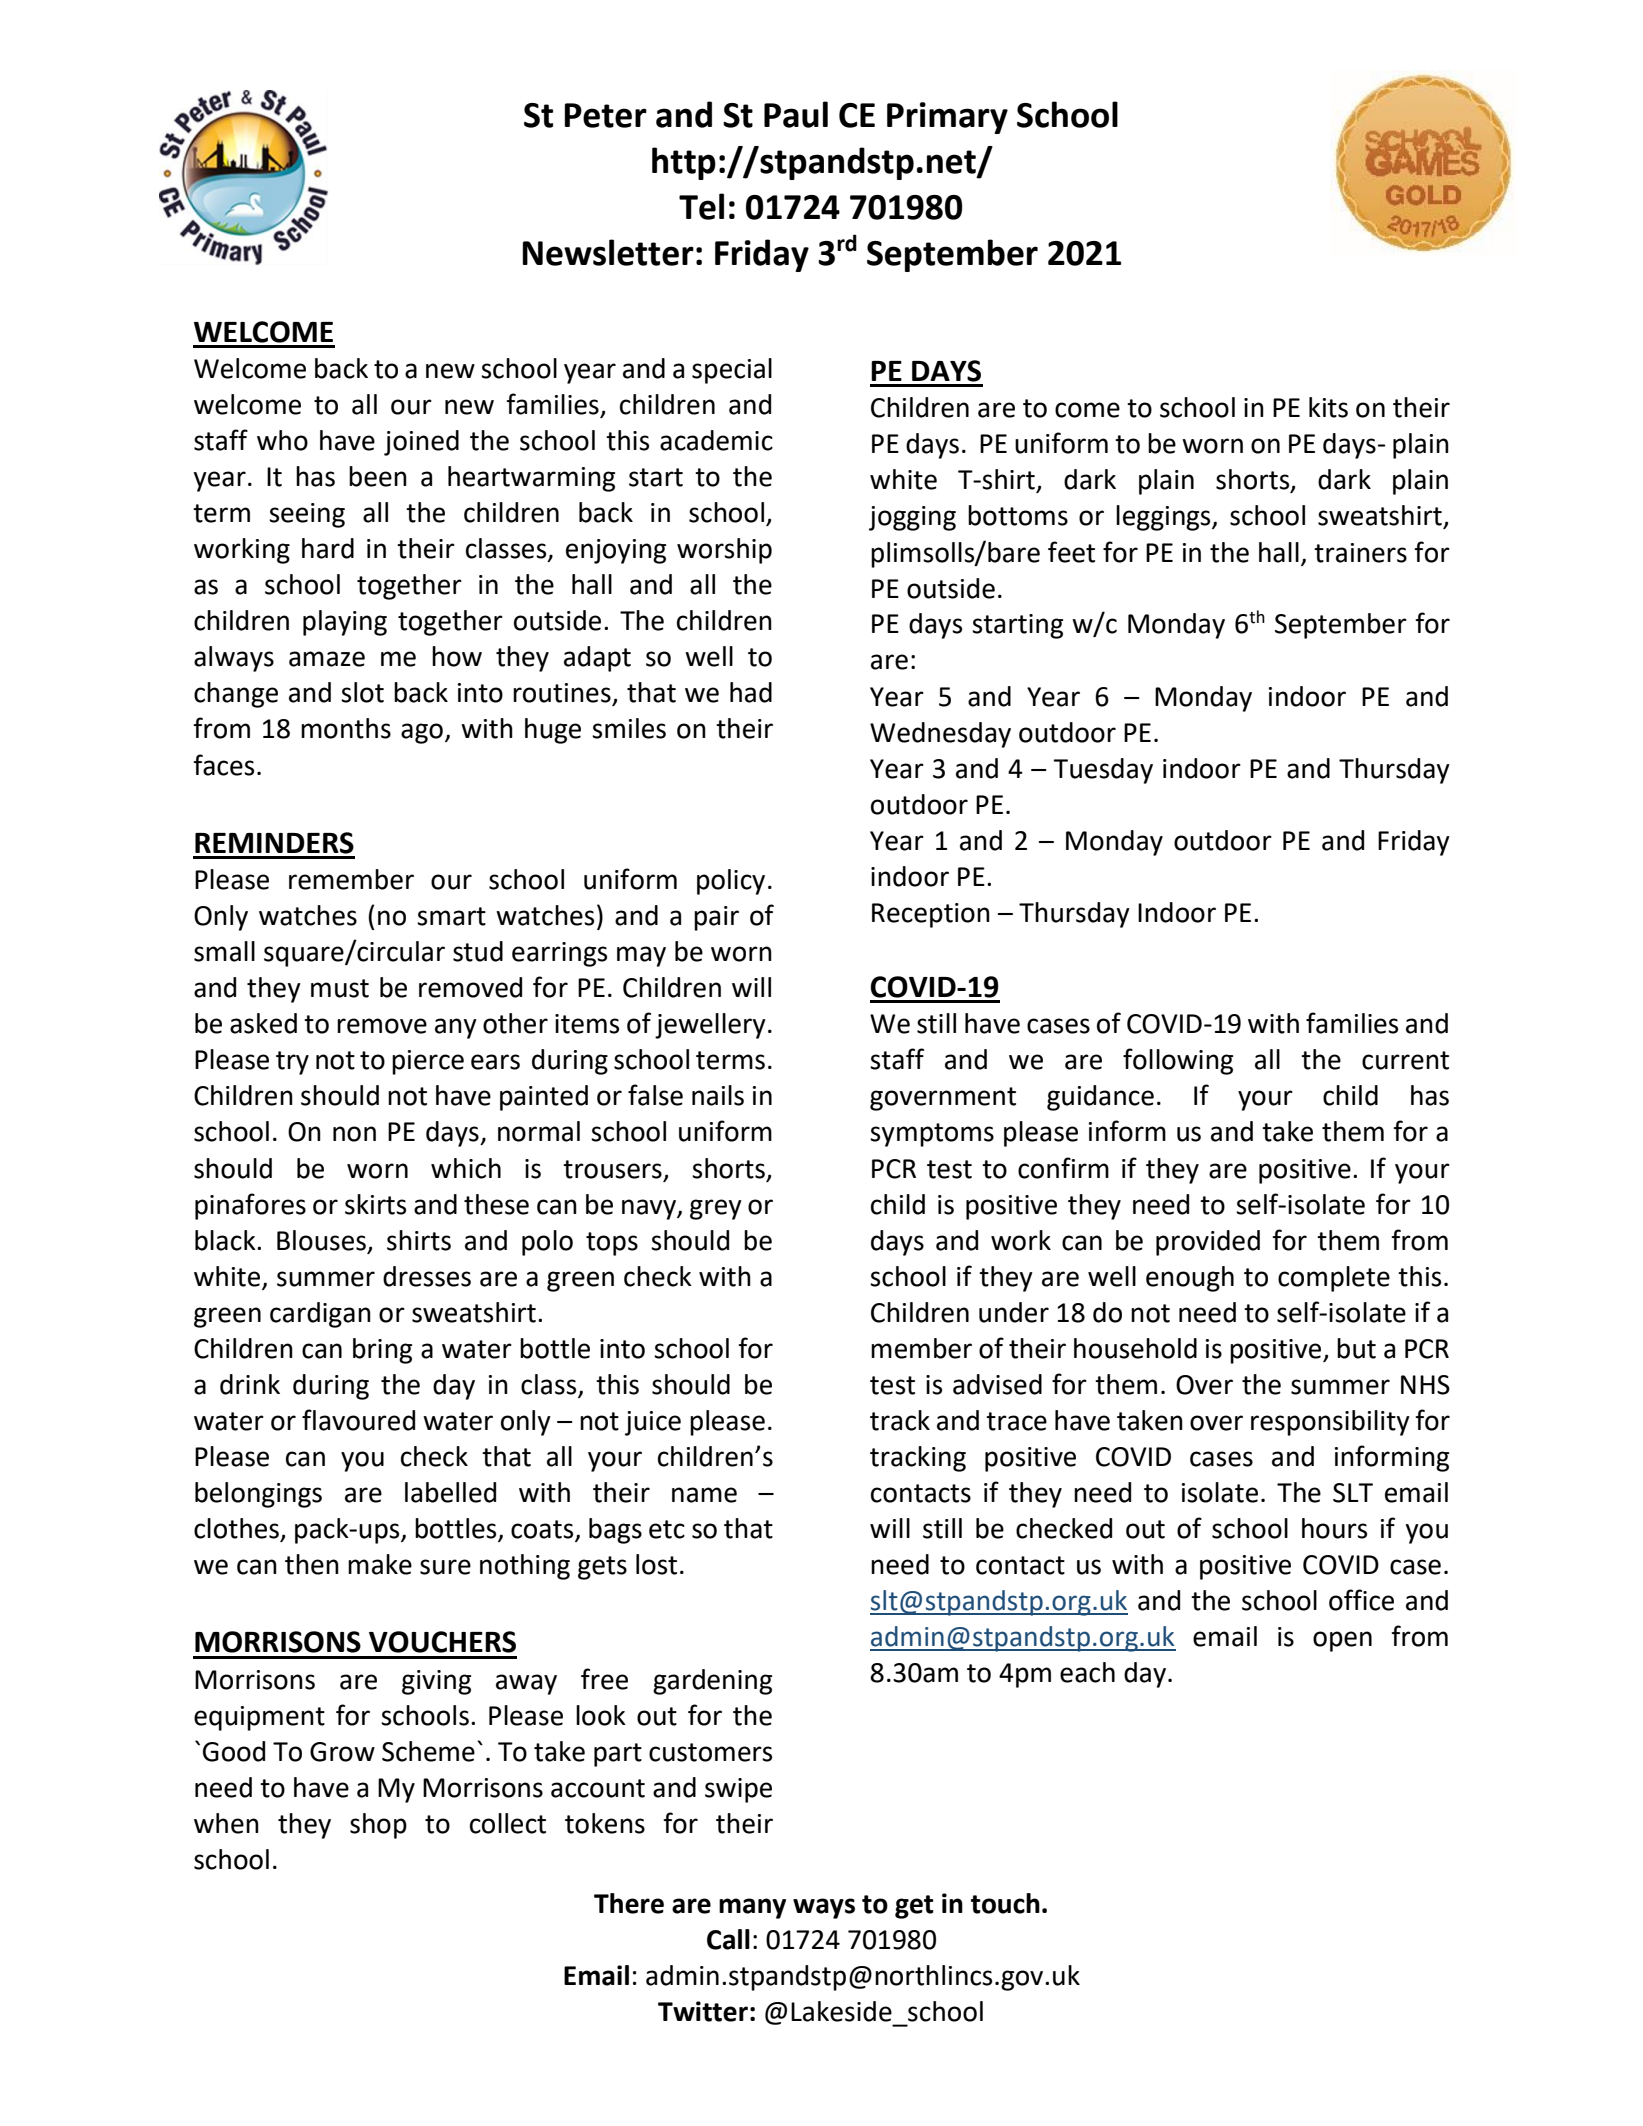 The image size is (1643, 2126). Describe the element at coordinates (751, 692) in the document. I see `had` at that location.
